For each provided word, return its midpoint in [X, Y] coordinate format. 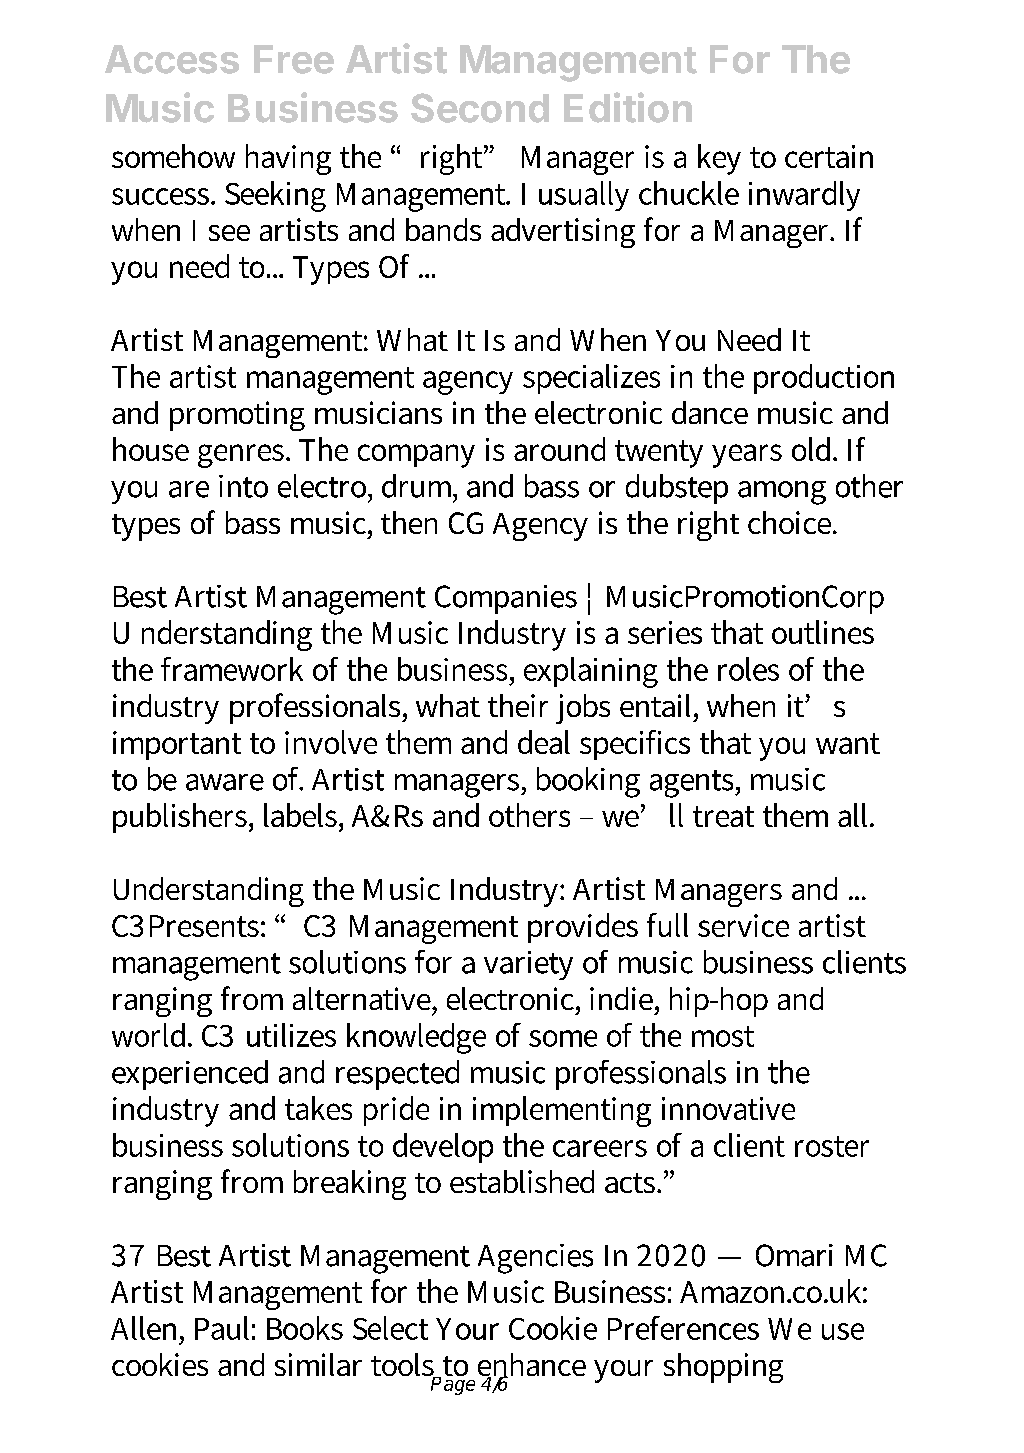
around [559, 449]
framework [232, 669]
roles [748, 669]
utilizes [291, 1035]
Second [480, 108]
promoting [237, 416]
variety [528, 965]
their [518, 705]
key [719, 159]
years [747, 456]
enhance [532, 1366]
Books [305, 1328]
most [723, 1036]
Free [294, 59]
